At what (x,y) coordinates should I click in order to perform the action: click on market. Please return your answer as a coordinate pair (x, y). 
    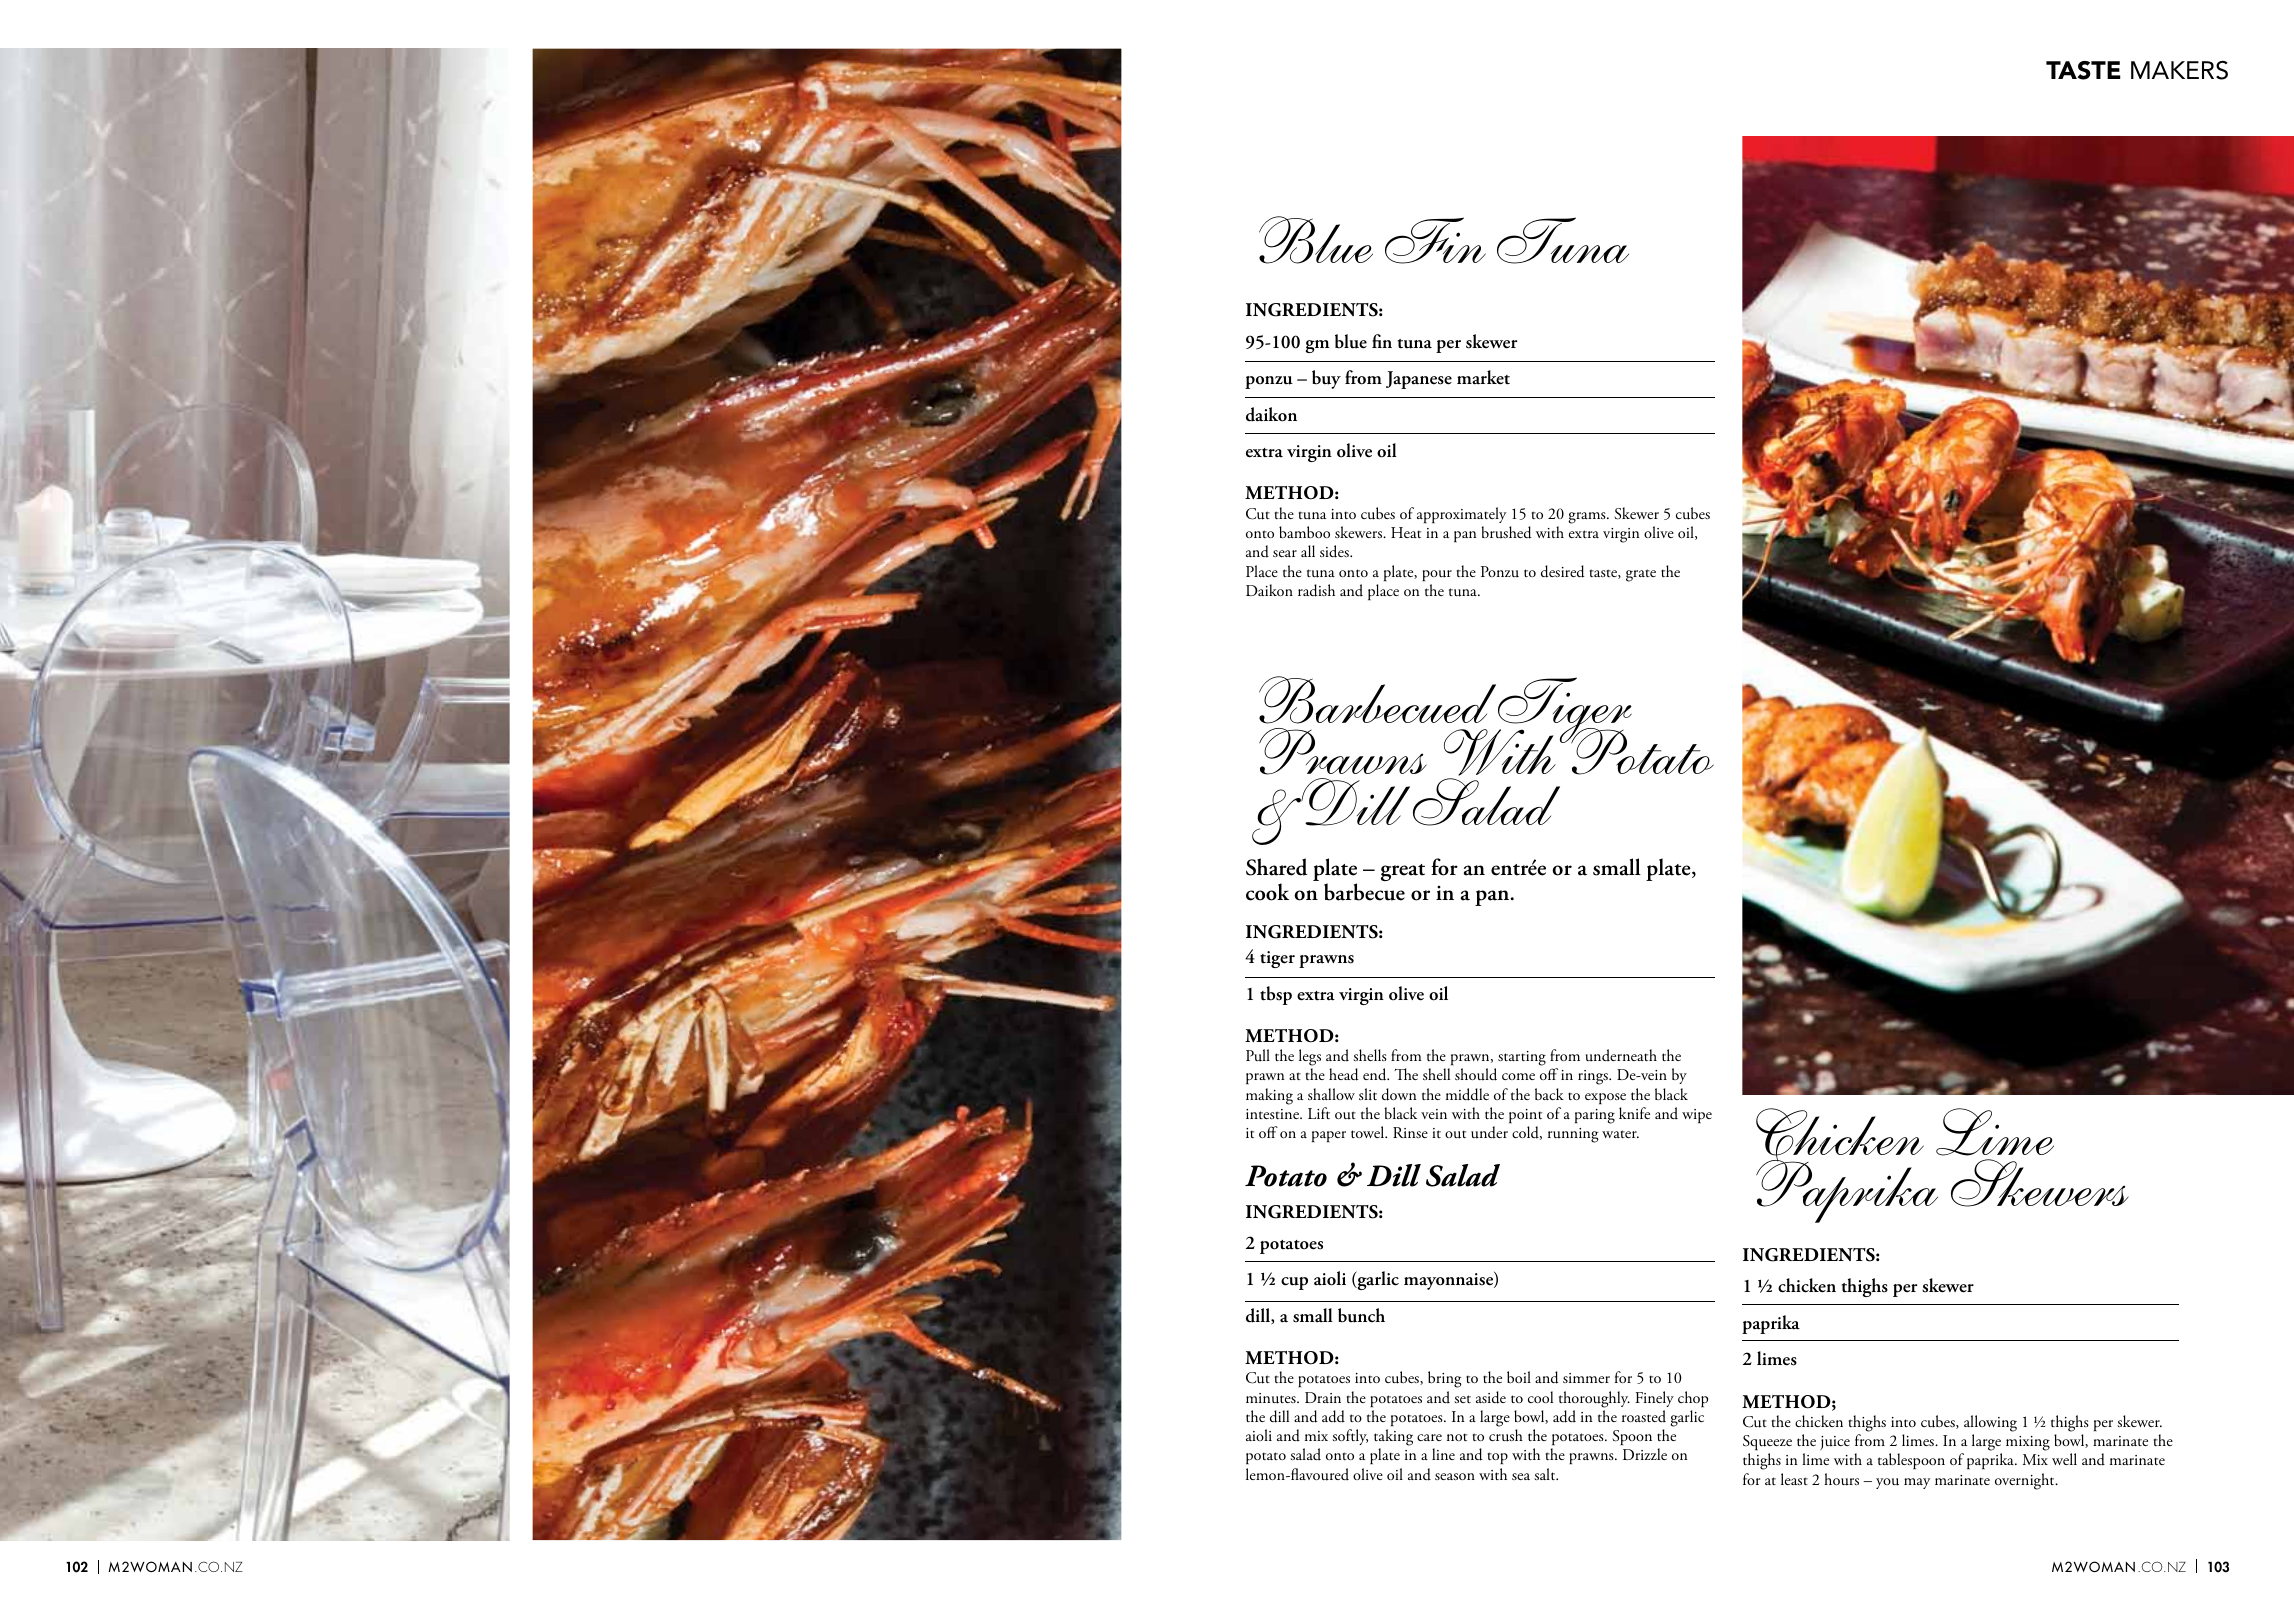
    Looking at the image, I should click on (1483, 377).
